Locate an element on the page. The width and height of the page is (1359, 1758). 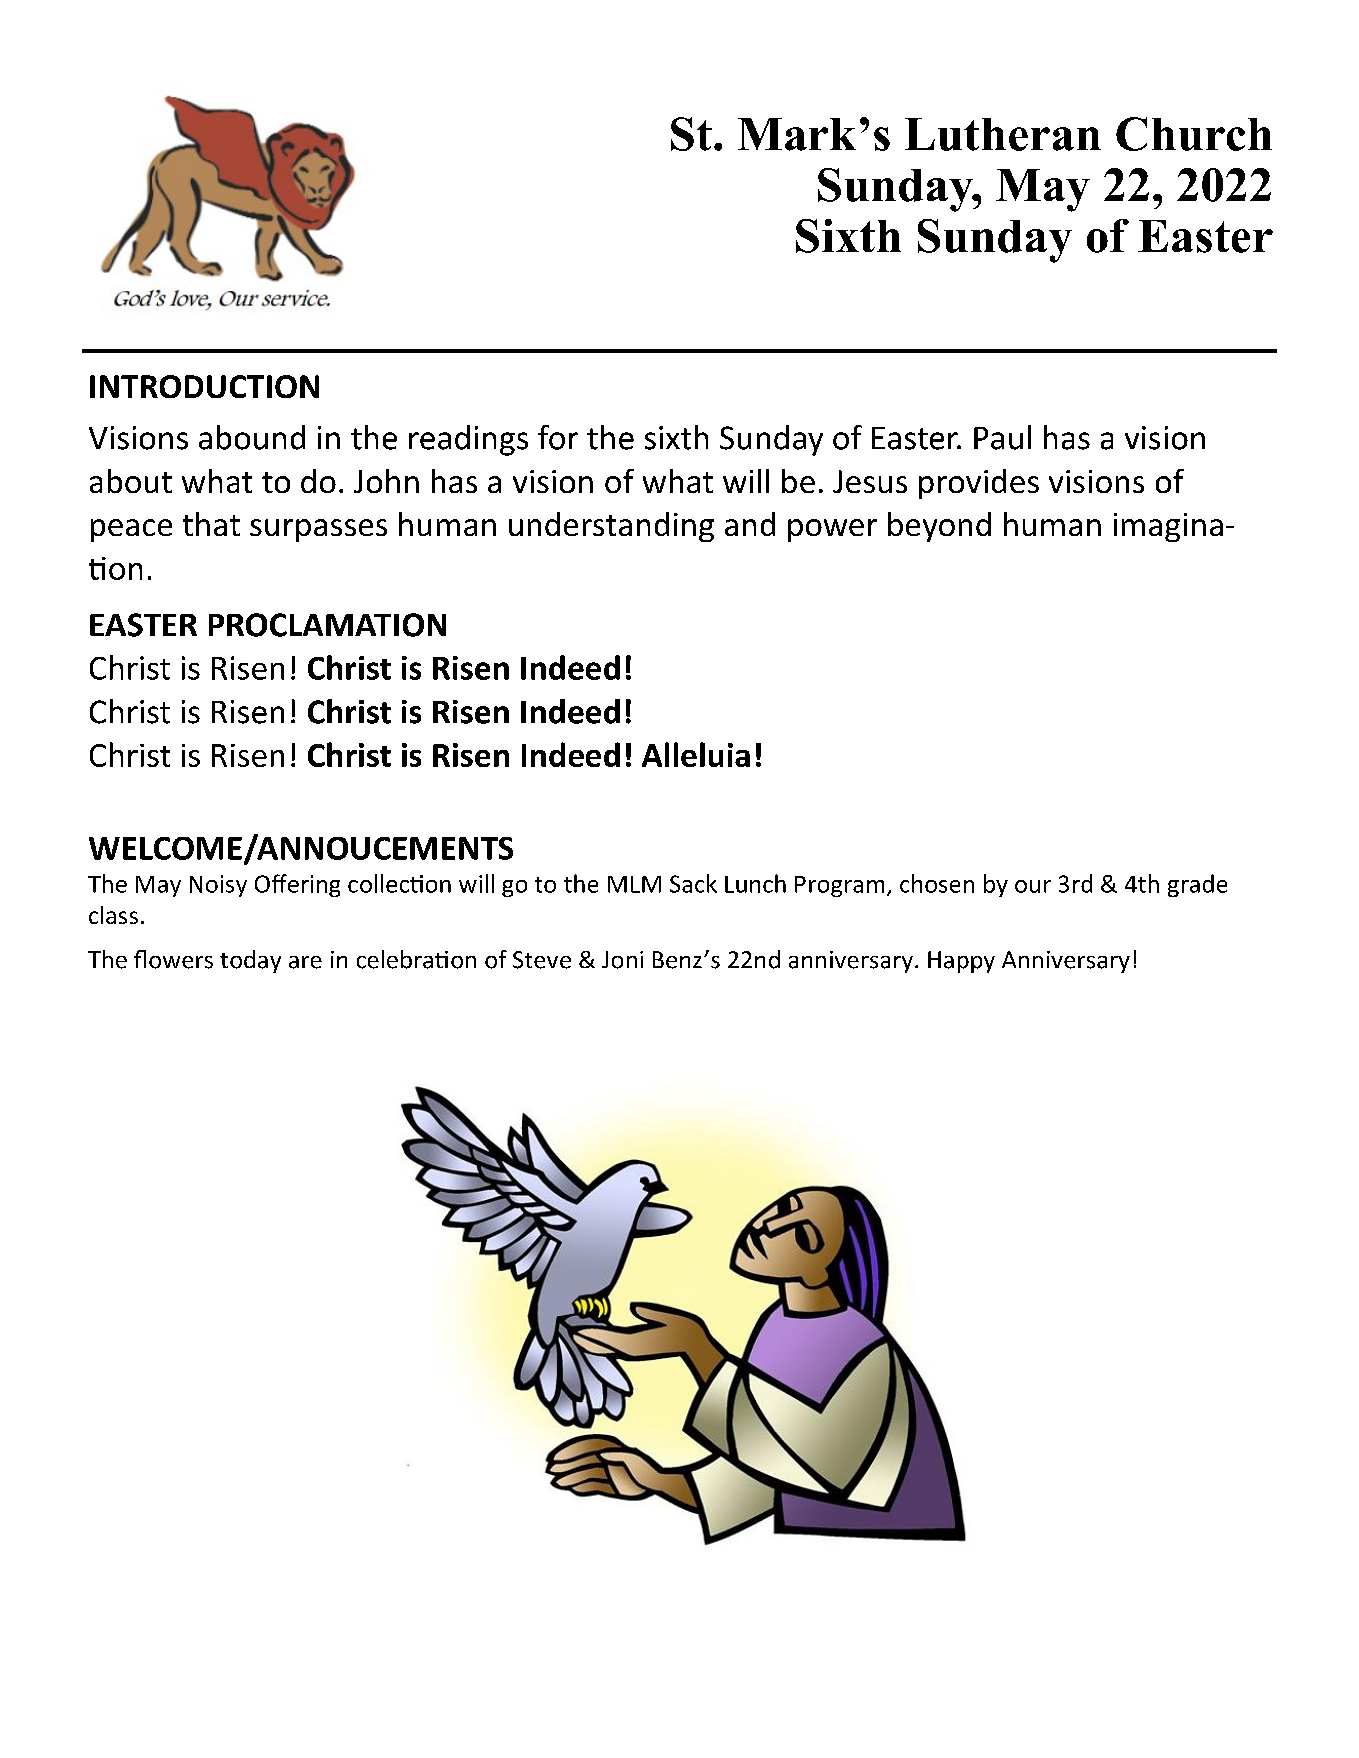
about is located at coordinates (131, 481).
